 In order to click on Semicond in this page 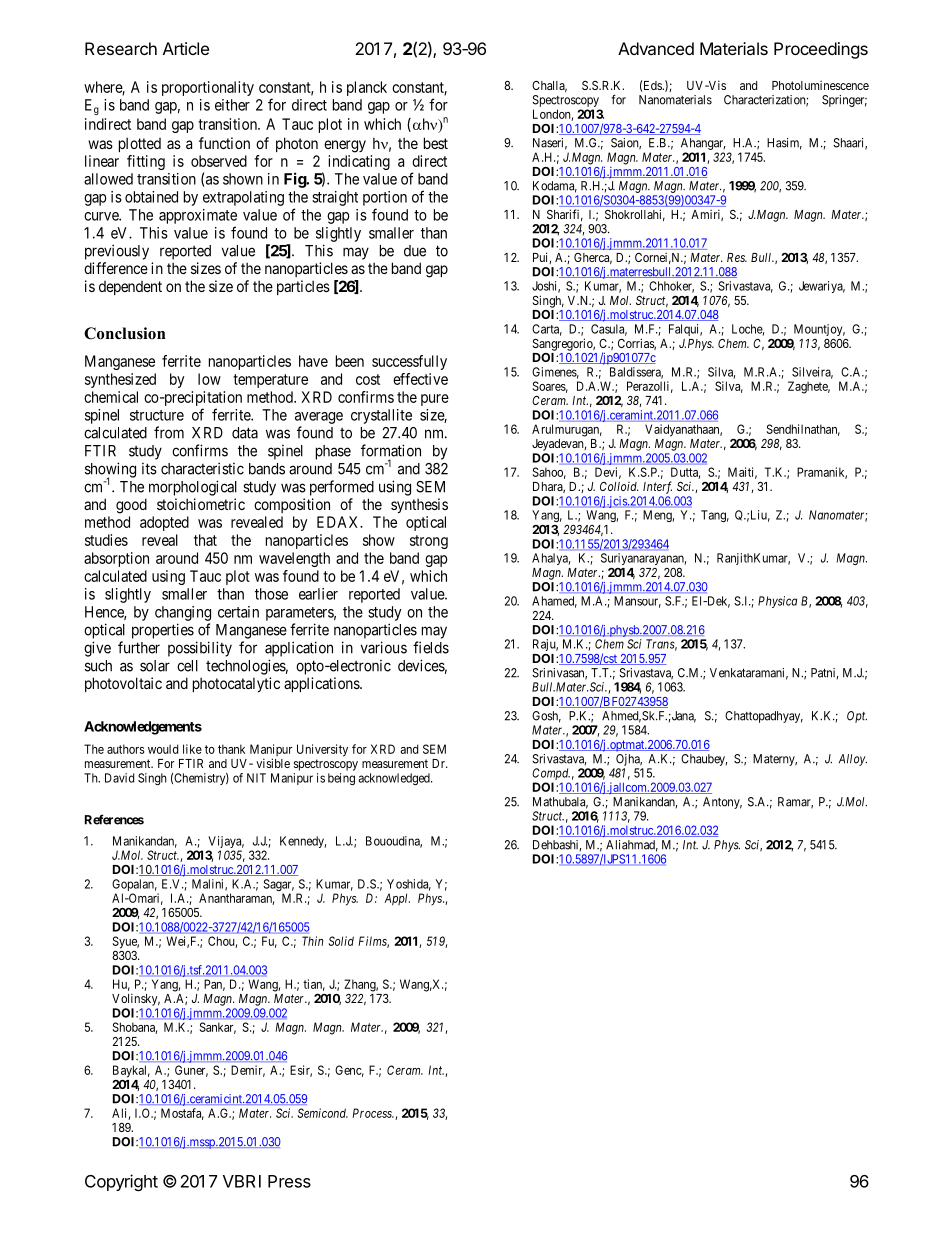, I will do `click(323, 1113)`.
